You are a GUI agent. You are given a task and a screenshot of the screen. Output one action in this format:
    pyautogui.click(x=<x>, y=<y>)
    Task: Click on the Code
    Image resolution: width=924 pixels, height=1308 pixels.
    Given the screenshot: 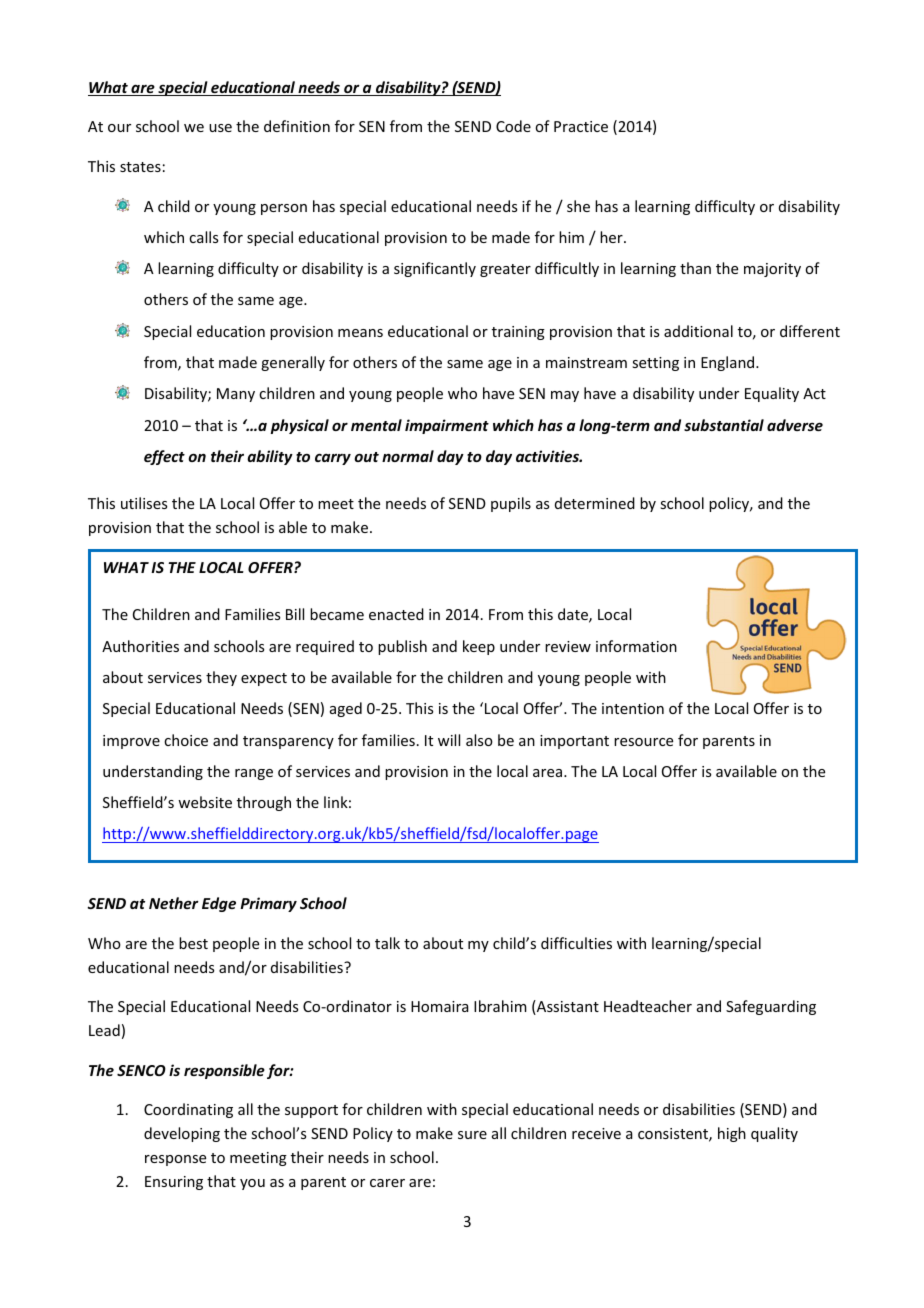 What is the action you would take?
    pyautogui.click(x=513, y=126)
